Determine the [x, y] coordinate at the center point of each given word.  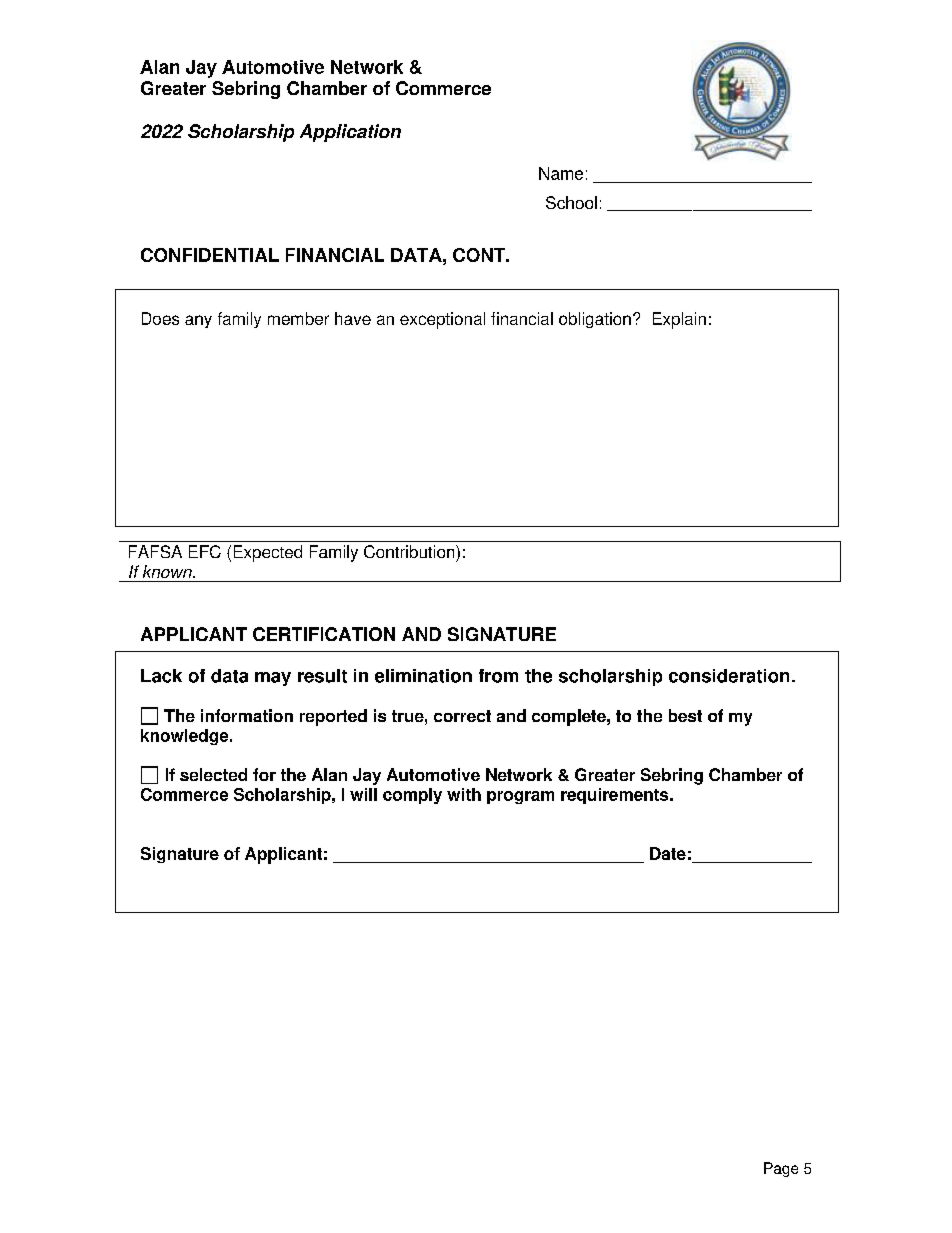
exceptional [442, 320]
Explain [679, 320]
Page [781, 1169]
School [571, 202]
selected [213, 774]
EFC [205, 551]
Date [668, 853]
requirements [616, 796]
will [363, 794]
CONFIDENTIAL [210, 255]
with [464, 794]
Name [561, 173]
